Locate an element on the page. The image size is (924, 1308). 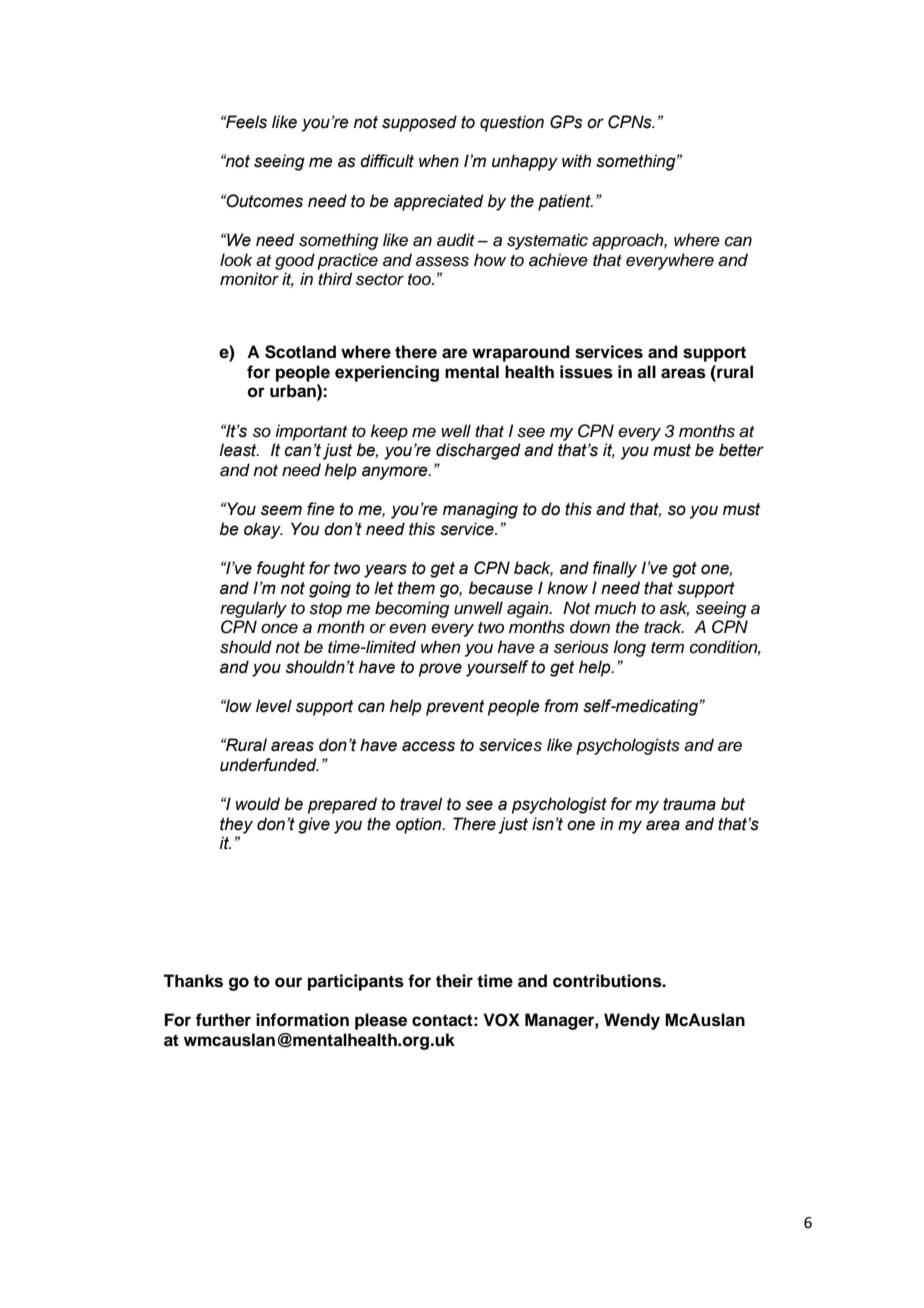
got is located at coordinates (684, 570).
